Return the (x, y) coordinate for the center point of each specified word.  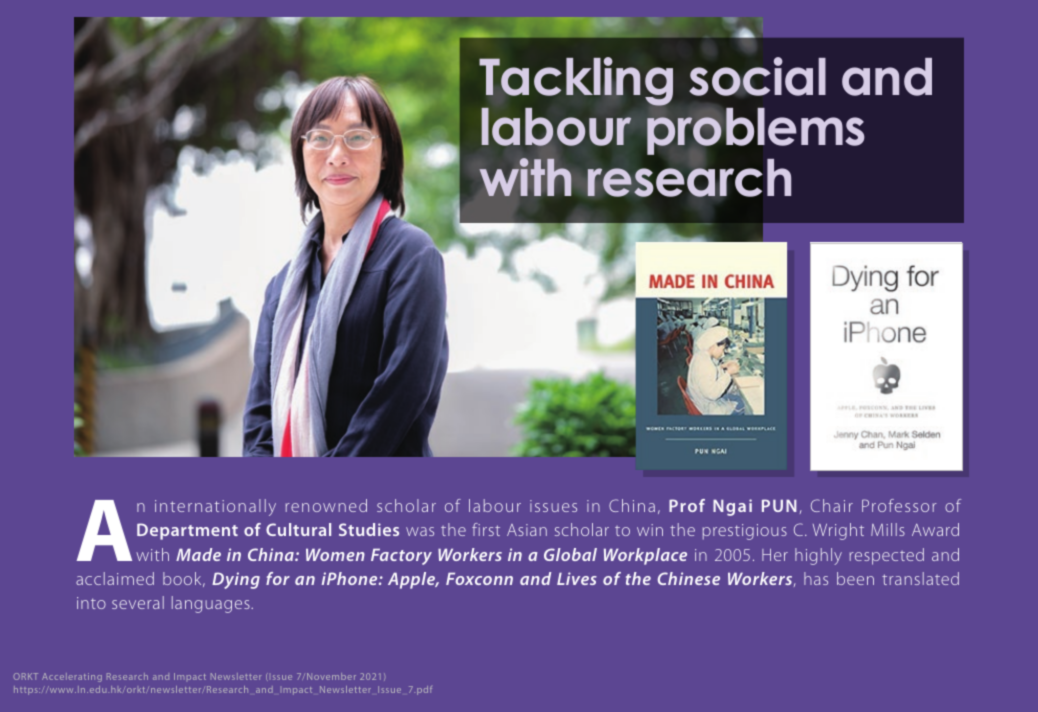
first (486, 529)
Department (187, 531)
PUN (779, 505)
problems (756, 132)
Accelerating (72, 677)
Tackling (576, 81)
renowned (326, 505)
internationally (215, 507)
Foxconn (479, 578)
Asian (527, 530)
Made (198, 554)
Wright (838, 531)
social (757, 76)
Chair (832, 505)
